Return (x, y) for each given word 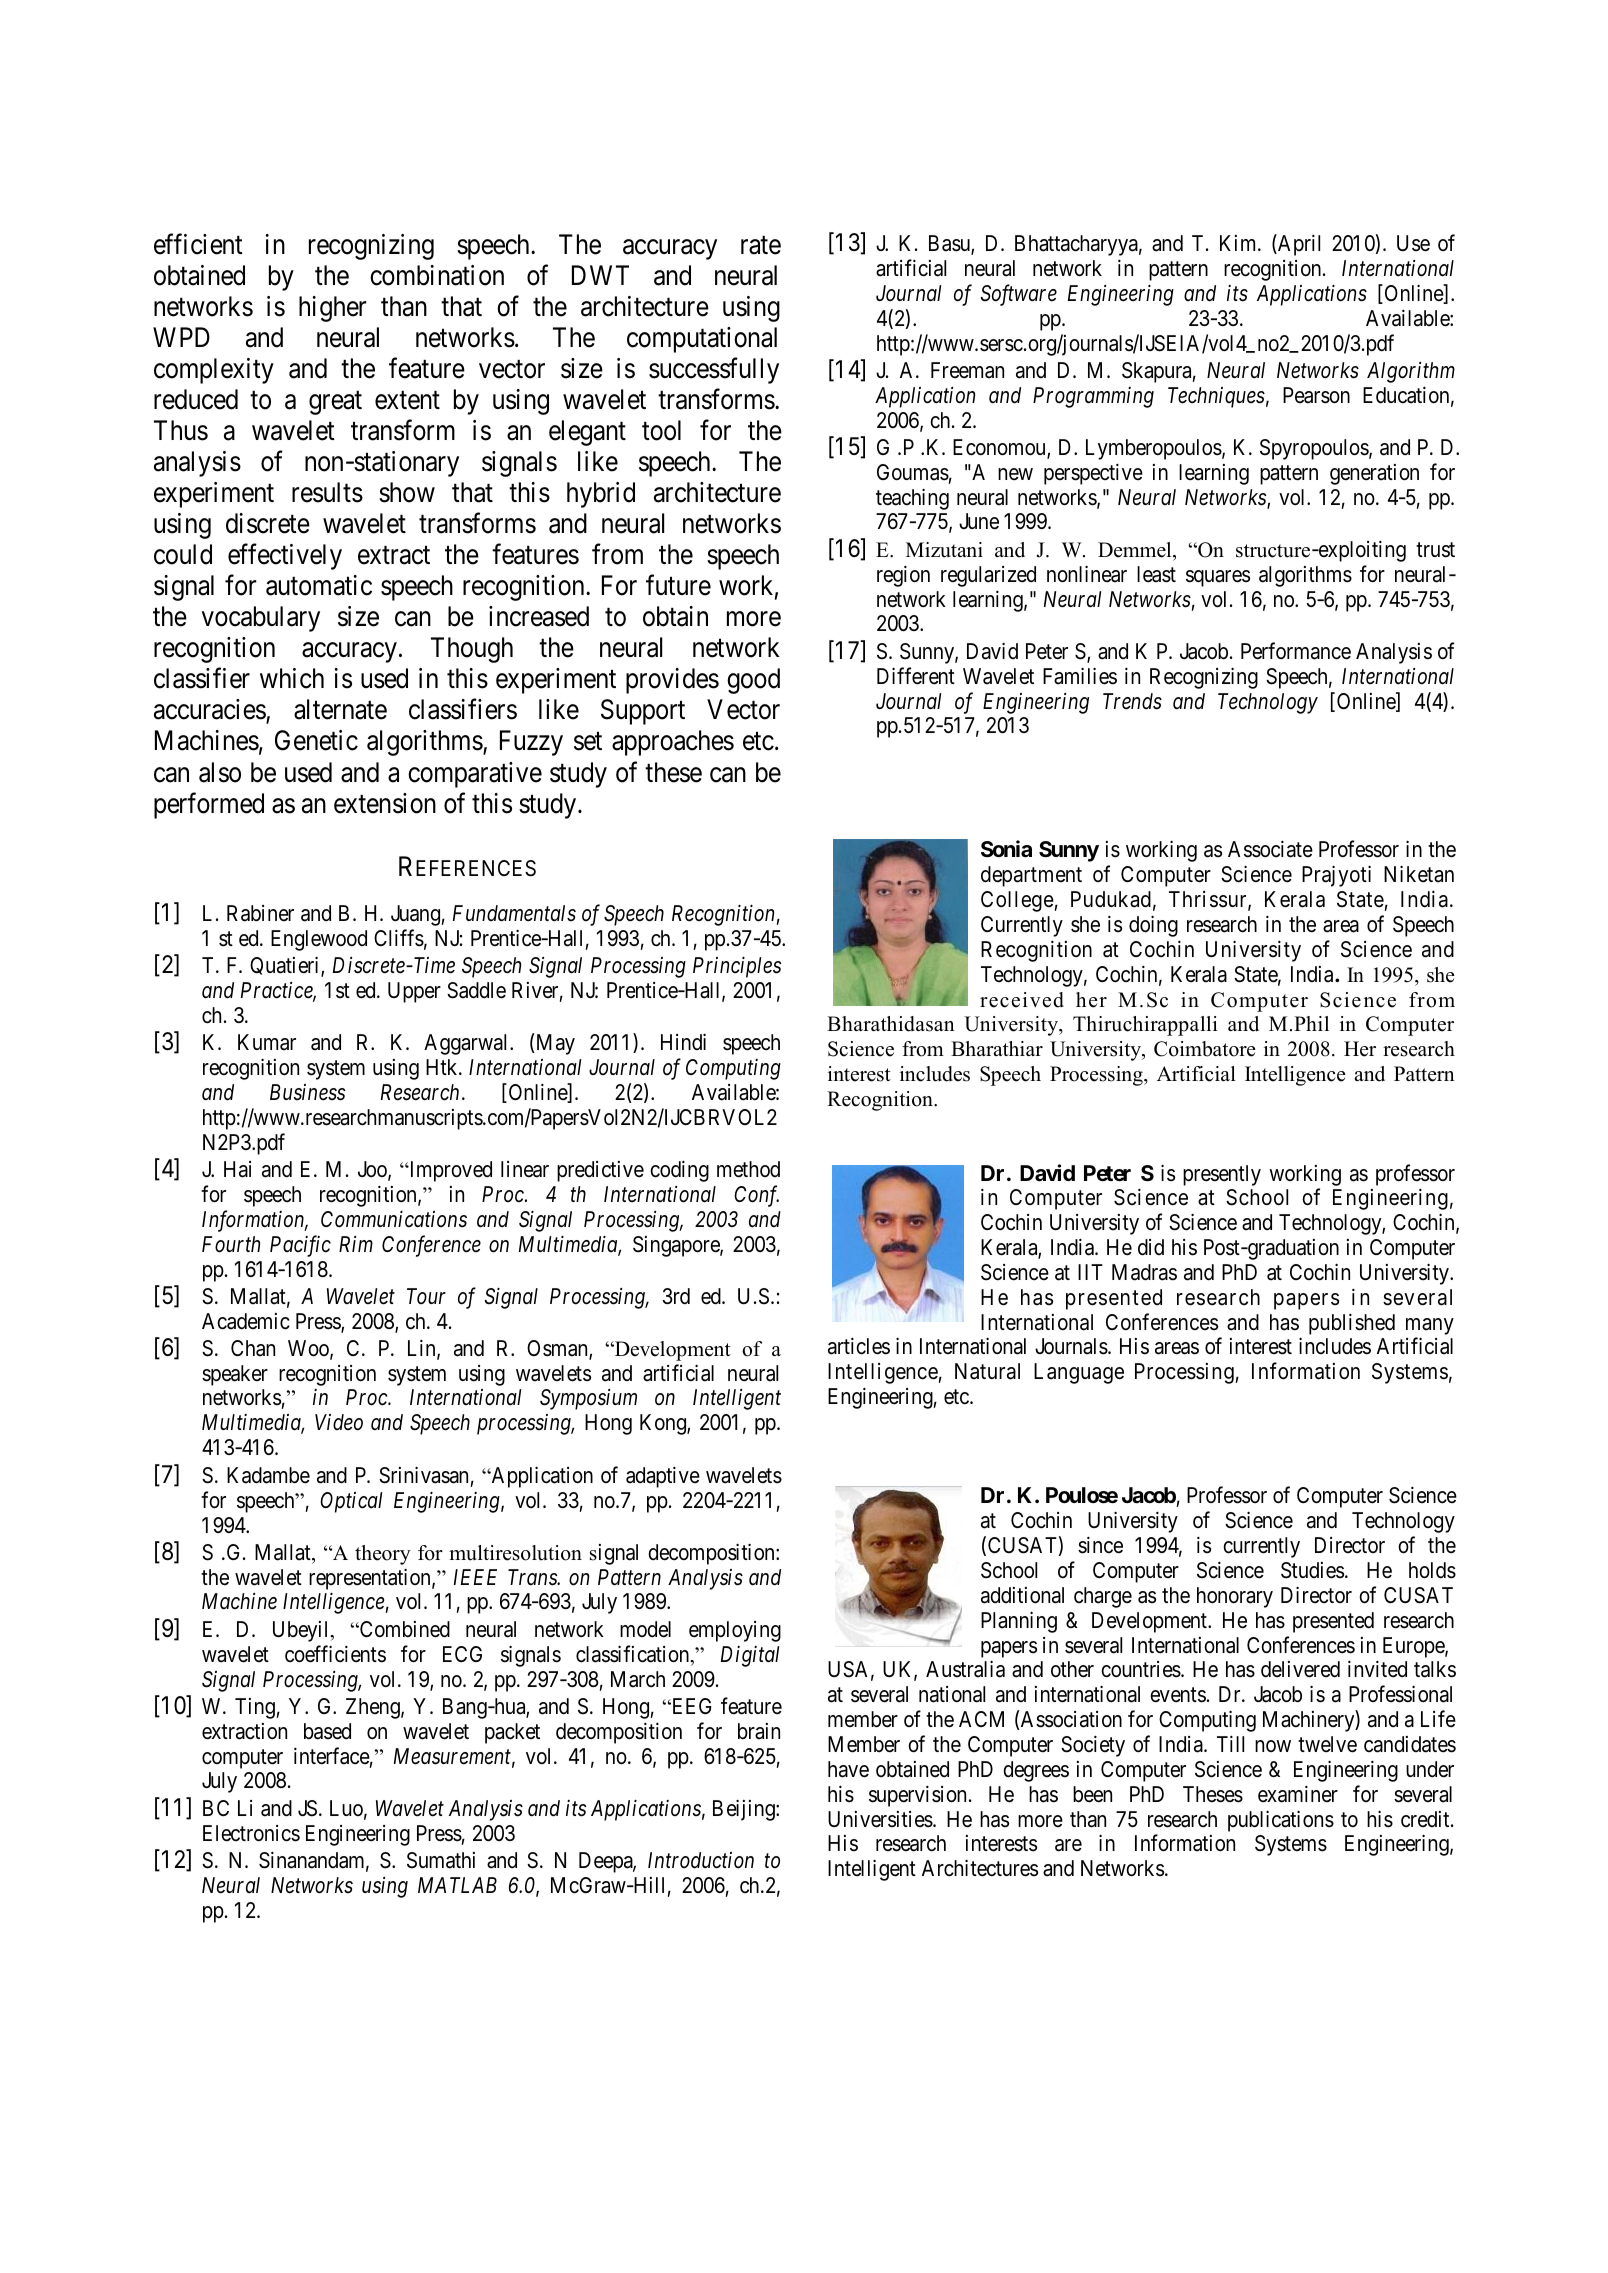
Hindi (683, 1041)
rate (761, 245)
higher (333, 309)
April (1298, 245)
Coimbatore (1205, 1049)
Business (307, 1092)
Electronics (251, 1833)
